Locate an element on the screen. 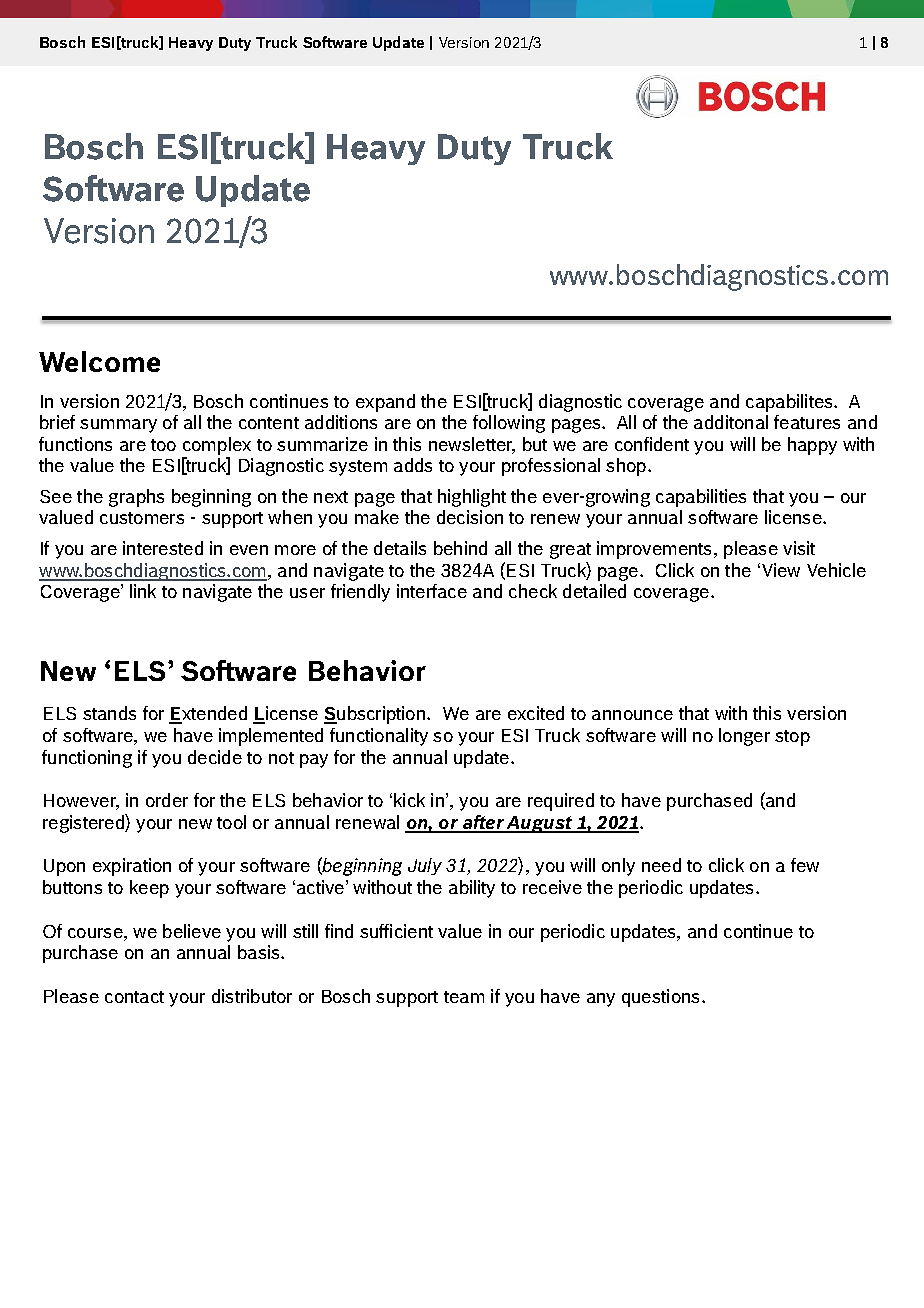  Welcome is located at coordinates (99, 361).
